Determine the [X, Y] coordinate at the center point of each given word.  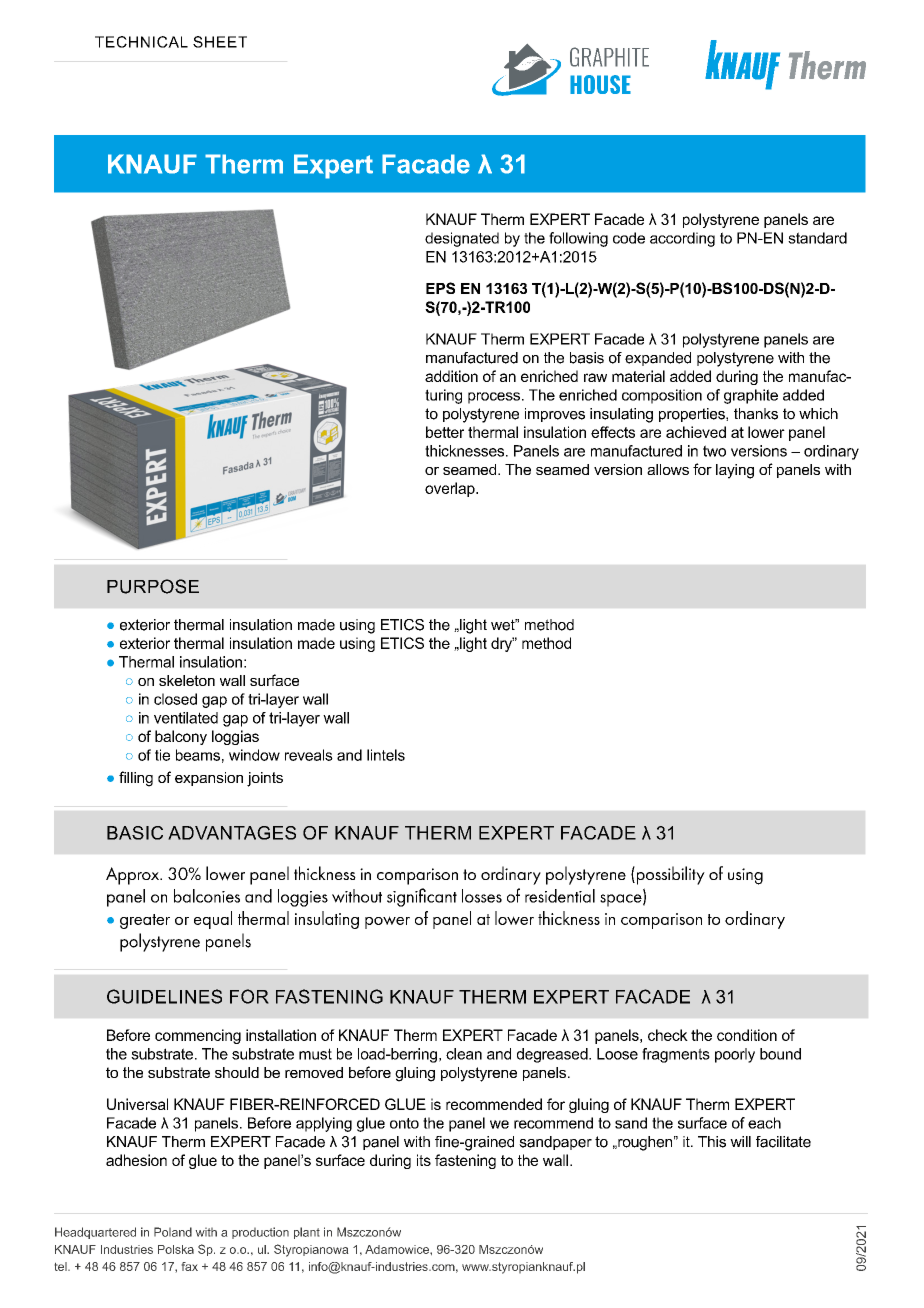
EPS [440, 288]
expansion [209, 779]
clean [464, 1054]
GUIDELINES [164, 996]
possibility [669, 875]
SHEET [220, 42]
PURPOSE [153, 586]
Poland [173, 1232]
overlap [451, 489]
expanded [658, 359]
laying [735, 471]
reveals [309, 755]
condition [747, 1035]
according [682, 239]
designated [462, 239]
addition [451, 376]
